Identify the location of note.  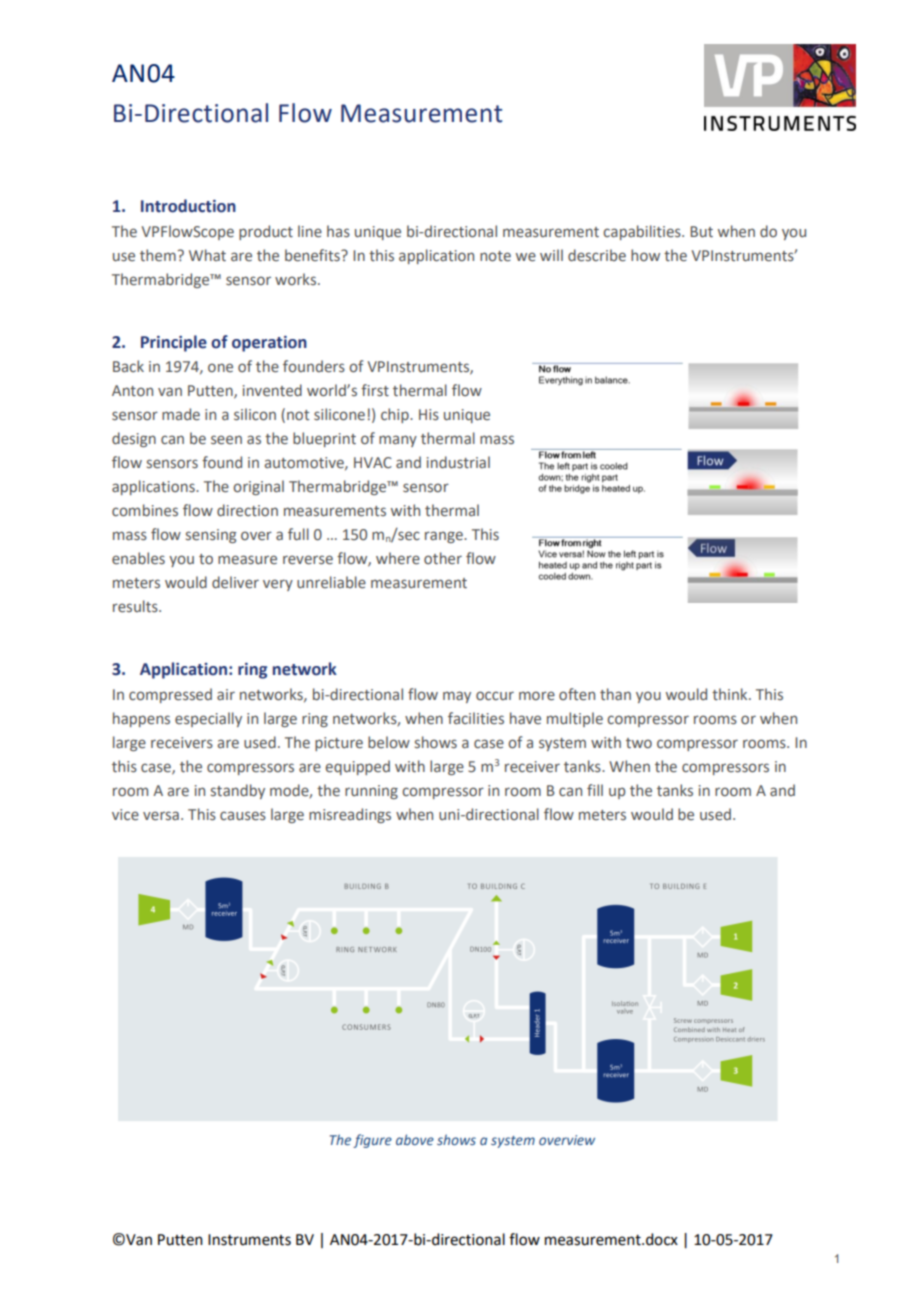
(495, 256).
